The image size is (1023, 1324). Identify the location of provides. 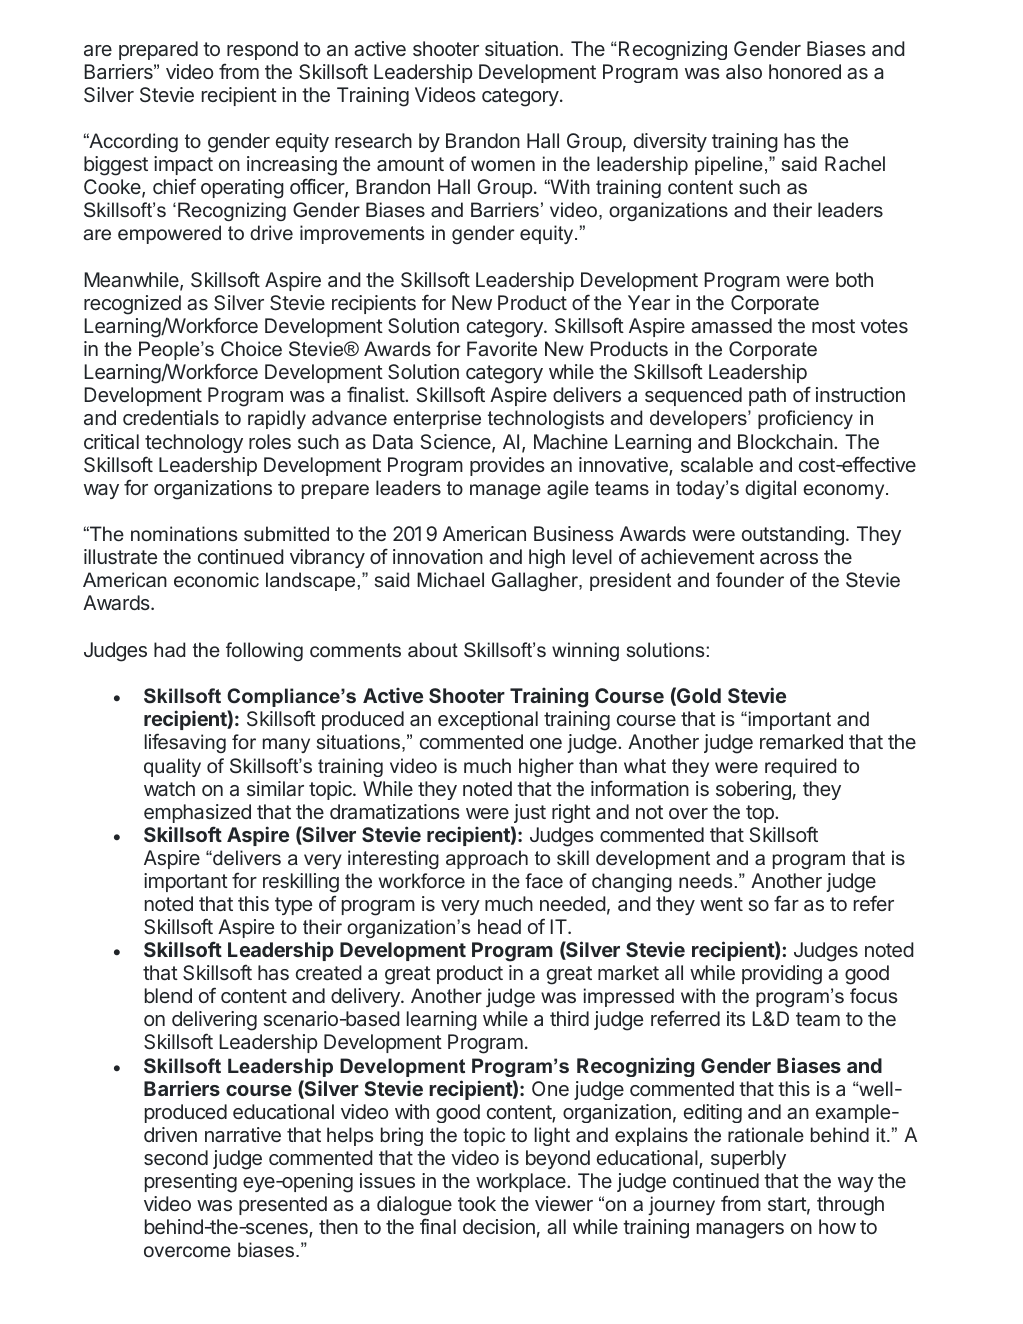
(507, 466).
